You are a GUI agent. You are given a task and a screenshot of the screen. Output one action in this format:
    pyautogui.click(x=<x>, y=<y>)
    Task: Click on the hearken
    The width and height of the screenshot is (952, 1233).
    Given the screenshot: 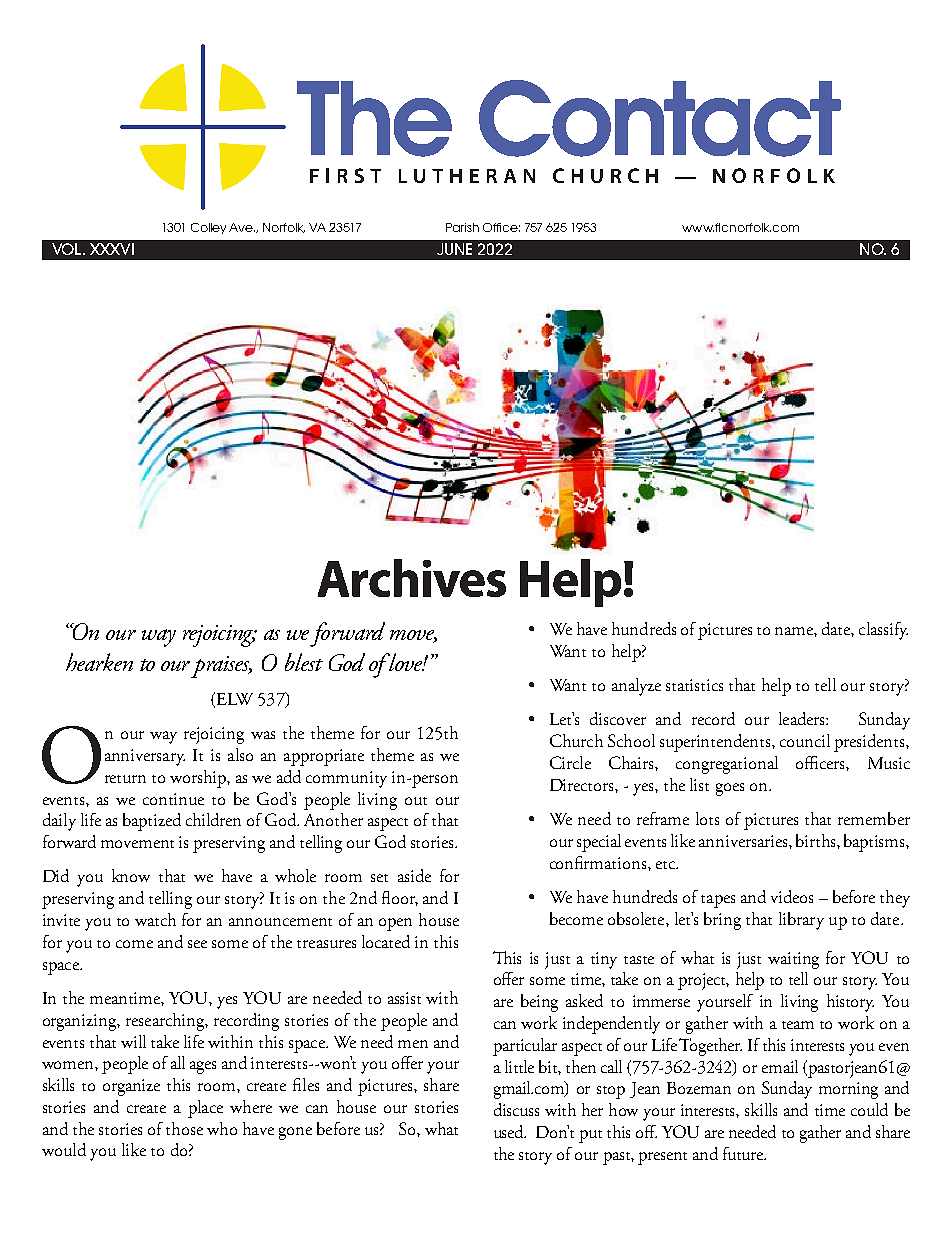 What is the action you would take?
    pyautogui.click(x=99, y=662)
